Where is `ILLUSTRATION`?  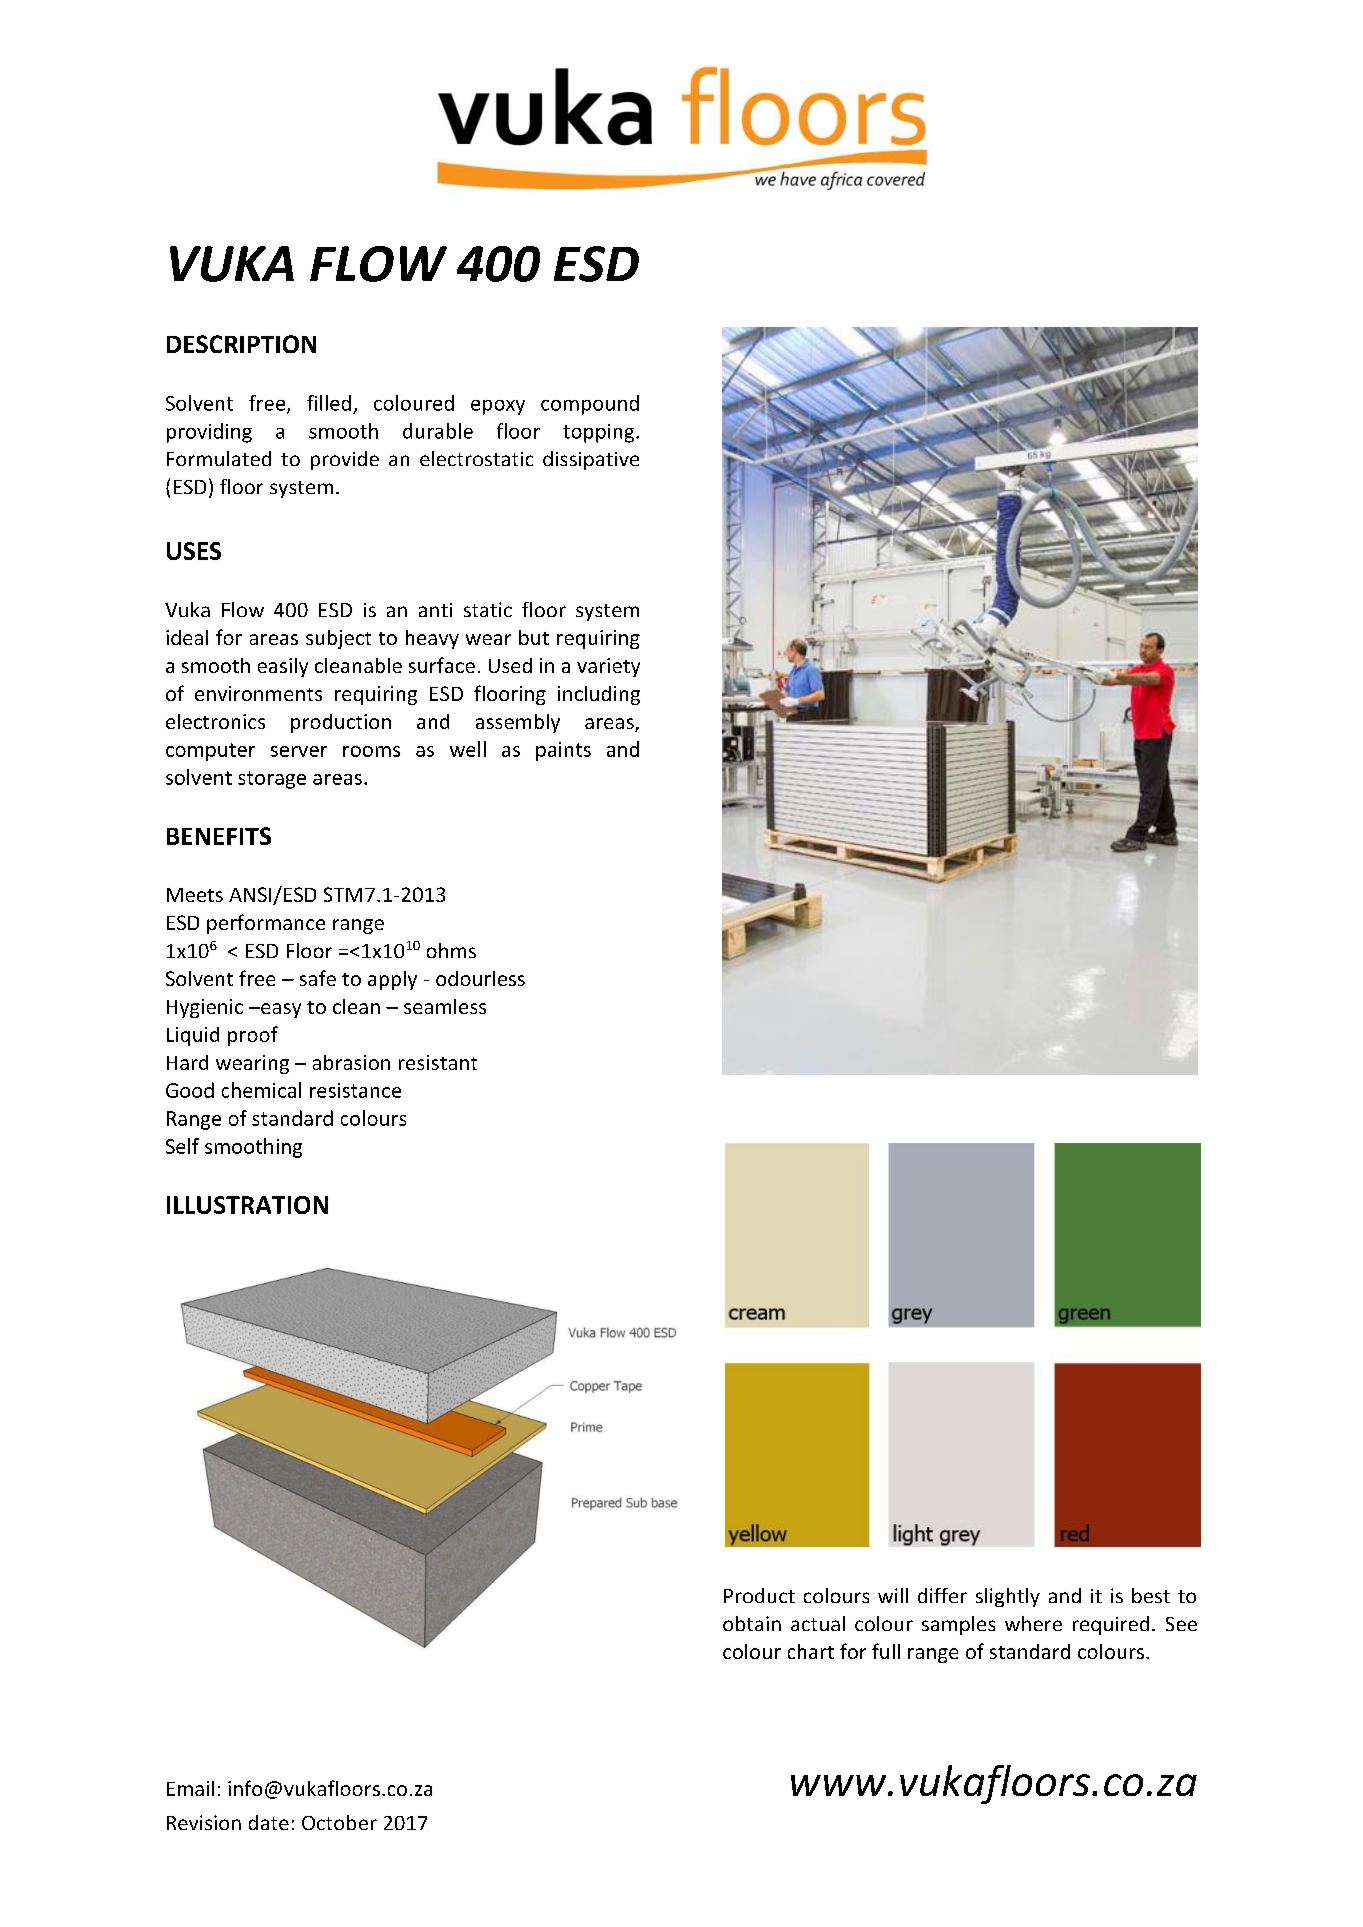 ILLUSTRATION is located at coordinates (247, 1205).
